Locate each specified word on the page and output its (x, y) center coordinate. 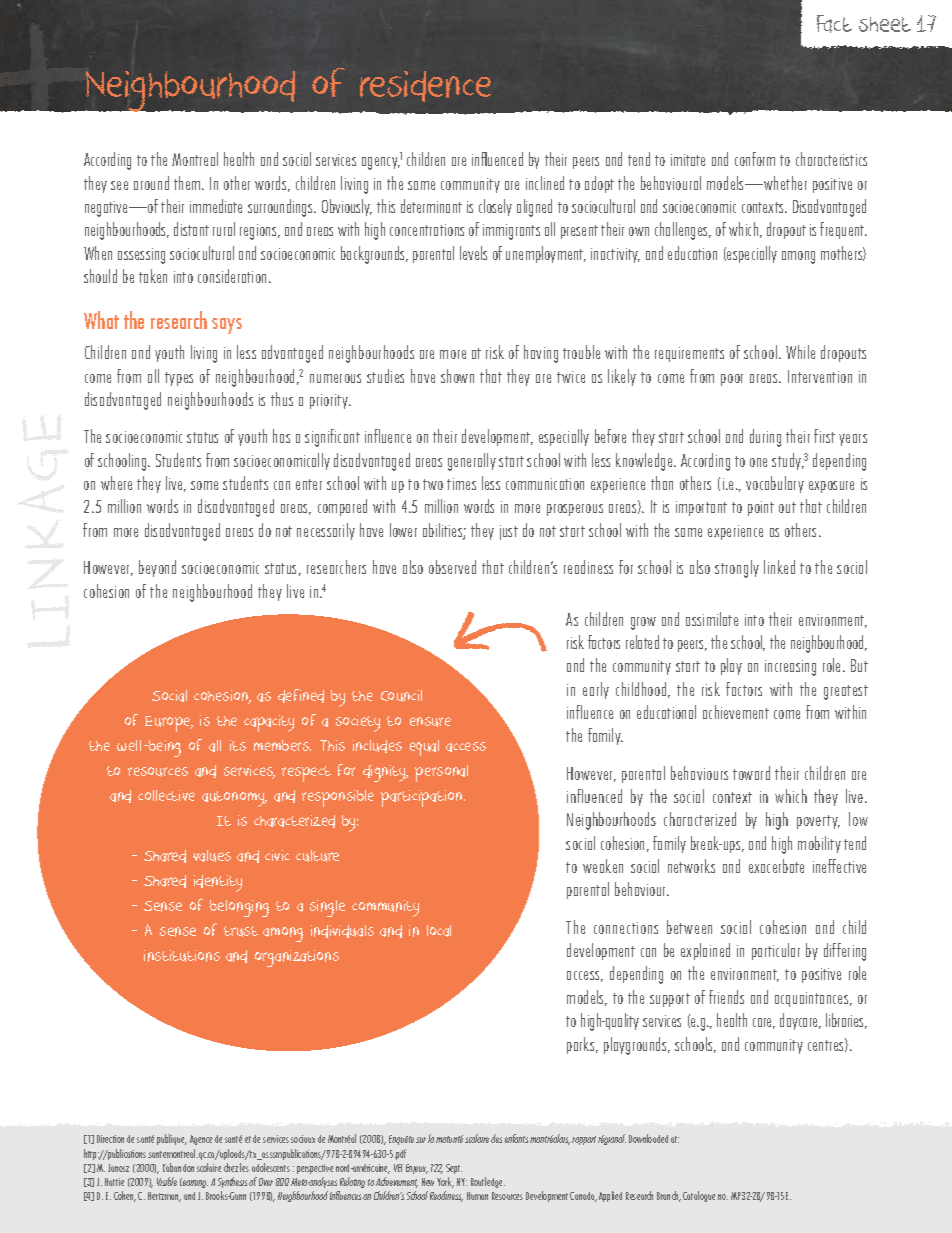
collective (166, 795)
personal (441, 773)
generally (472, 462)
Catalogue (699, 1196)
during (765, 438)
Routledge (488, 1182)
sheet (885, 24)
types (179, 379)
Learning (194, 1183)
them (188, 183)
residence (425, 86)
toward (751, 773)
